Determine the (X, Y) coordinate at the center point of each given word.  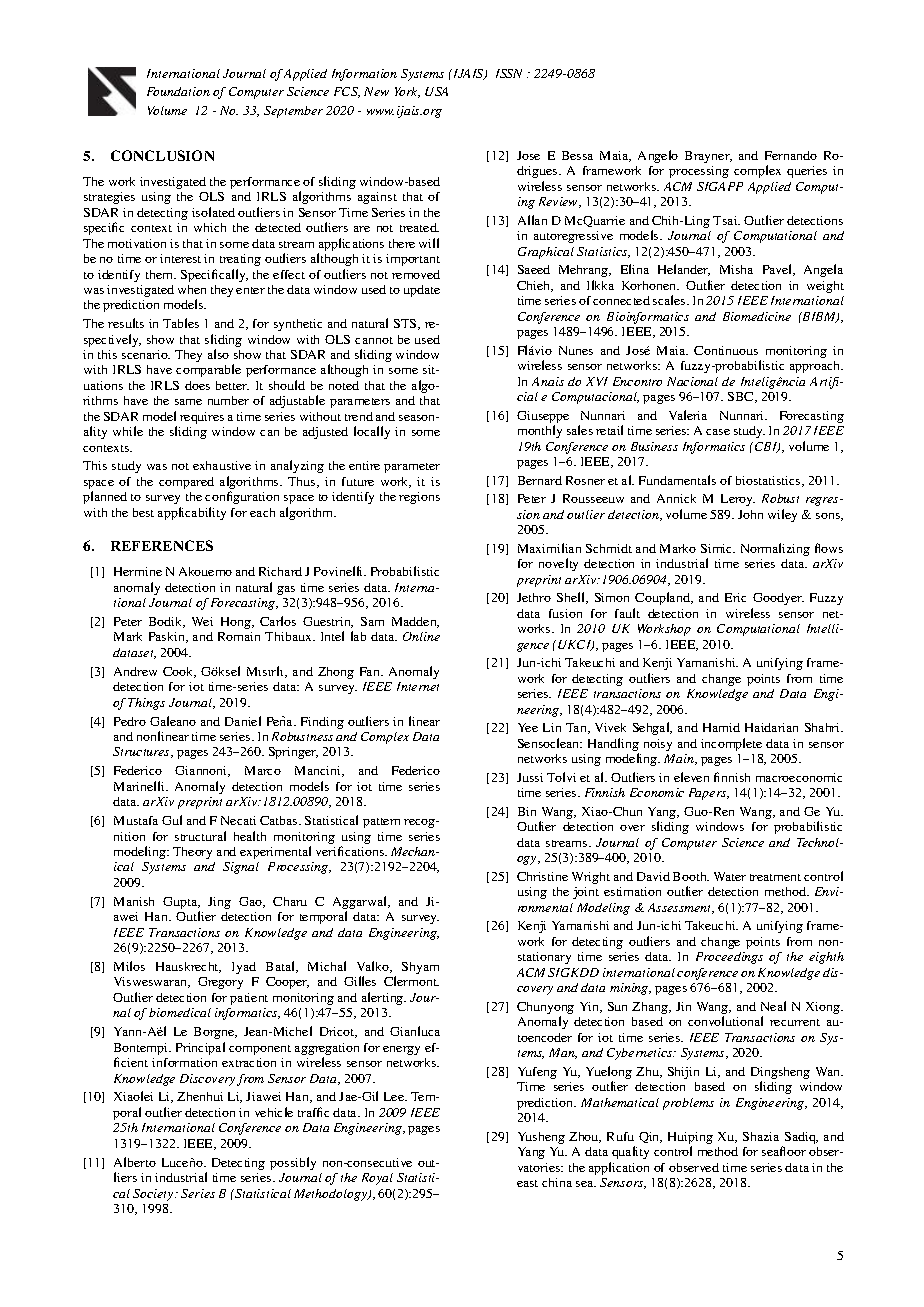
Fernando (791, 155)
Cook (179, 672)
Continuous (726, 350)
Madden (415, 622)
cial (527, 396)
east (527, 1183)
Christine (542, 876)
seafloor (784, 1151)
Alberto (135, 1162)
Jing (219, 903)
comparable (208, 370)
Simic (718, 548)
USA (436, 91)
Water (730, 876)
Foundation (178, 91)
